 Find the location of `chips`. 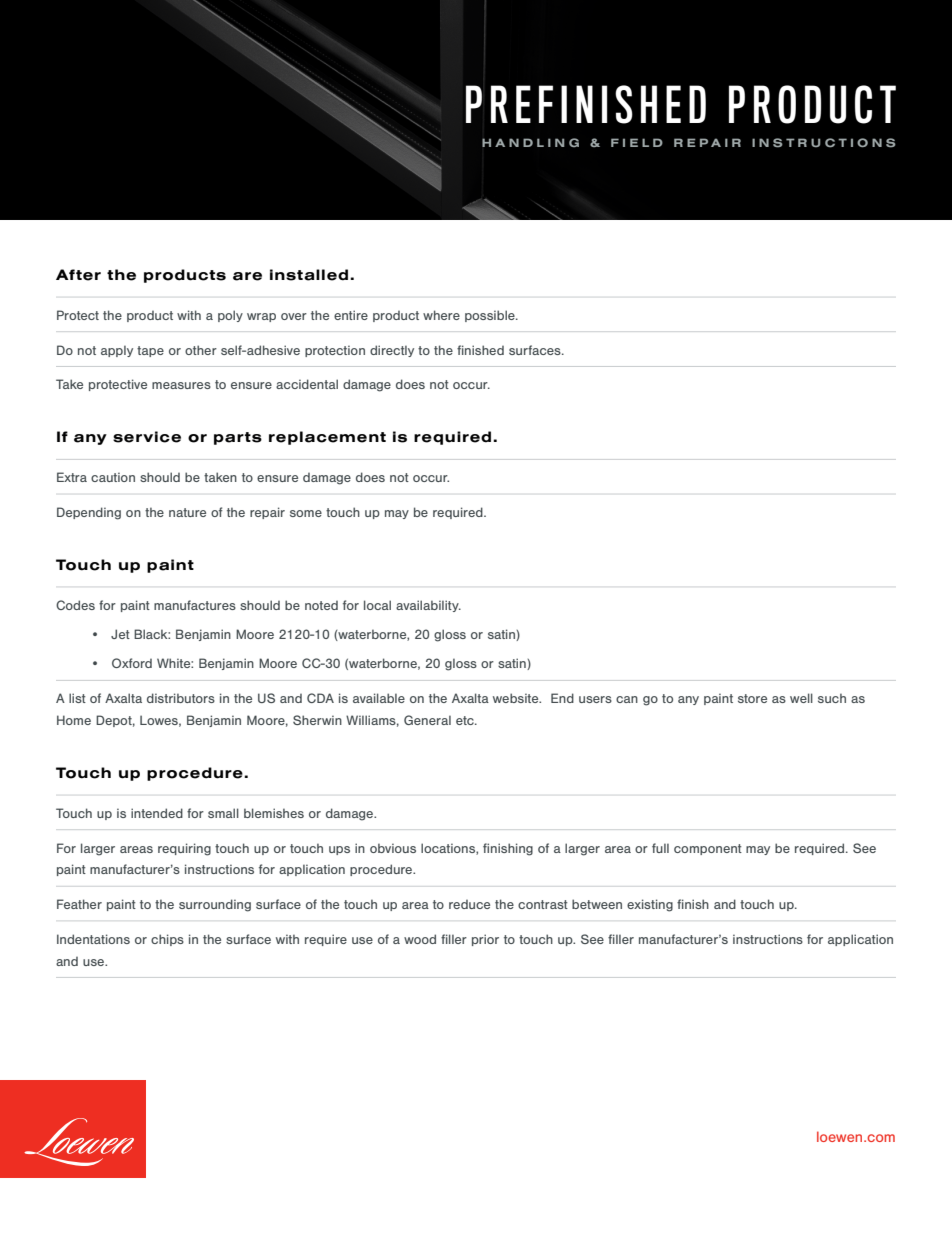

chips is located at coordinates (167, 940).
